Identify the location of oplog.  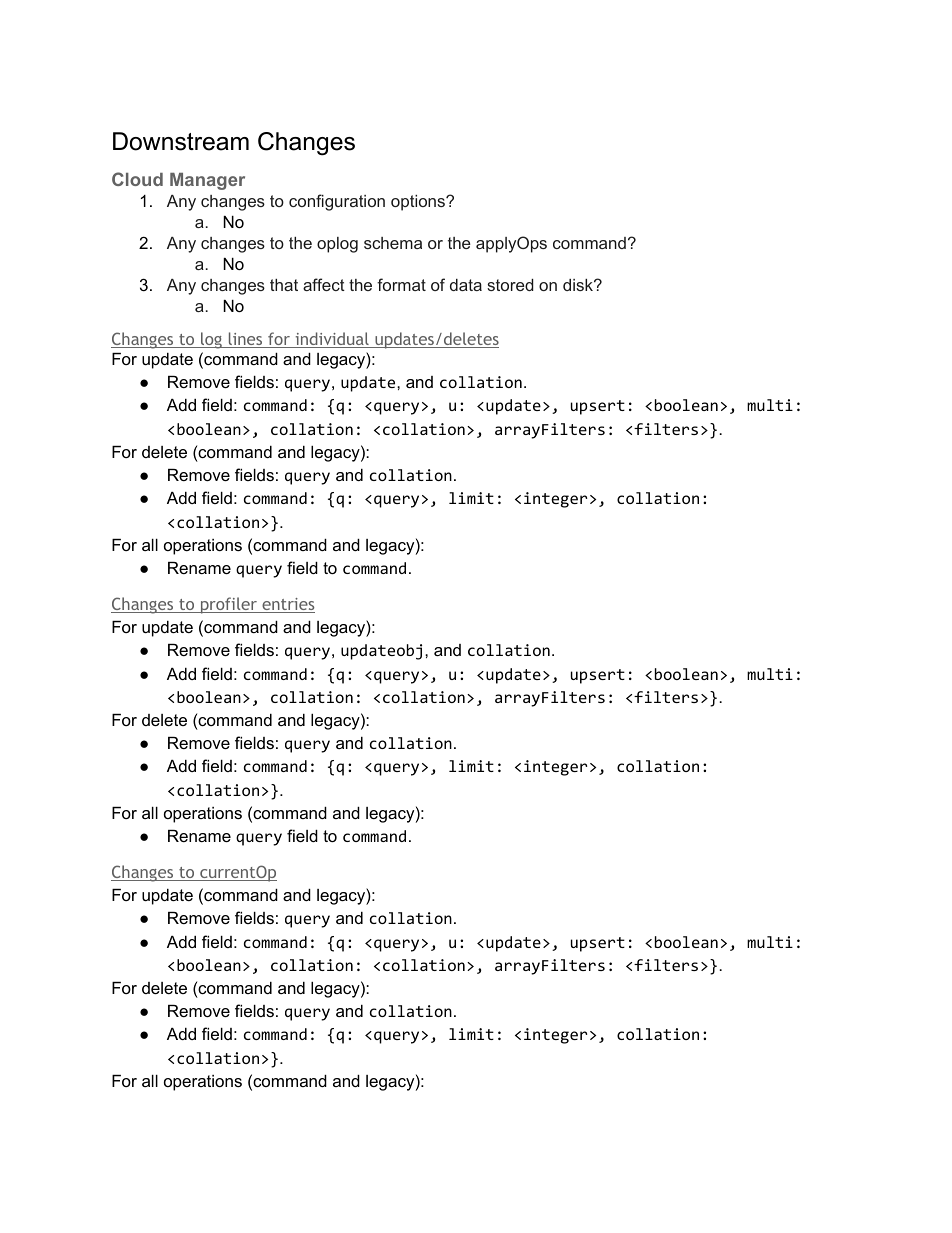
(337, 245).
